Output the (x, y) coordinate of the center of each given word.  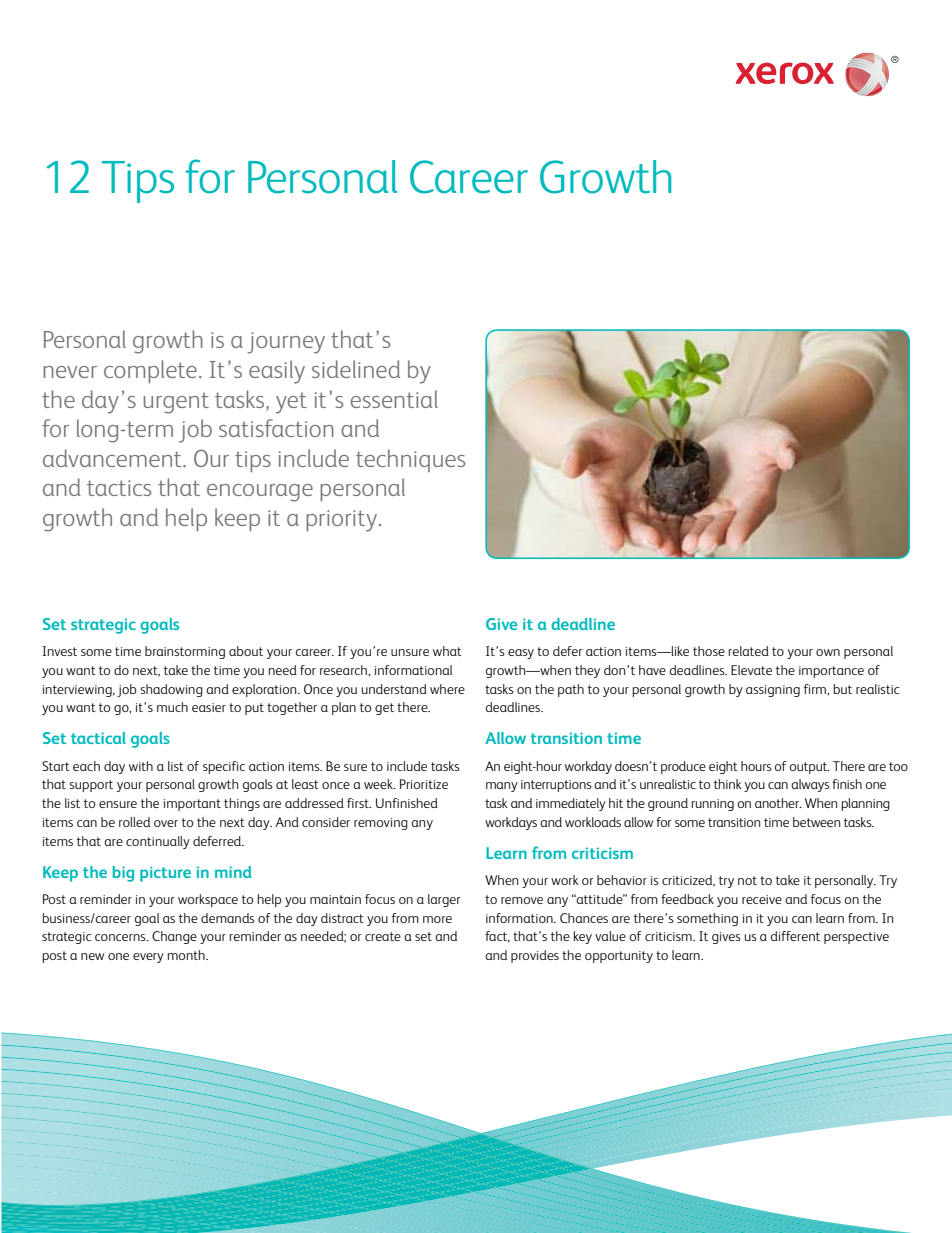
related (749, 651)
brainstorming (185, 652)
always (810, 785)
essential (394, 399)
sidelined (356, 369)
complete (150, 371)
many (502, 787)
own (828, 652)
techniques (410, 460)
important (192, 805)
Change (174, 937)
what (447, 651)
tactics (119, 488)
